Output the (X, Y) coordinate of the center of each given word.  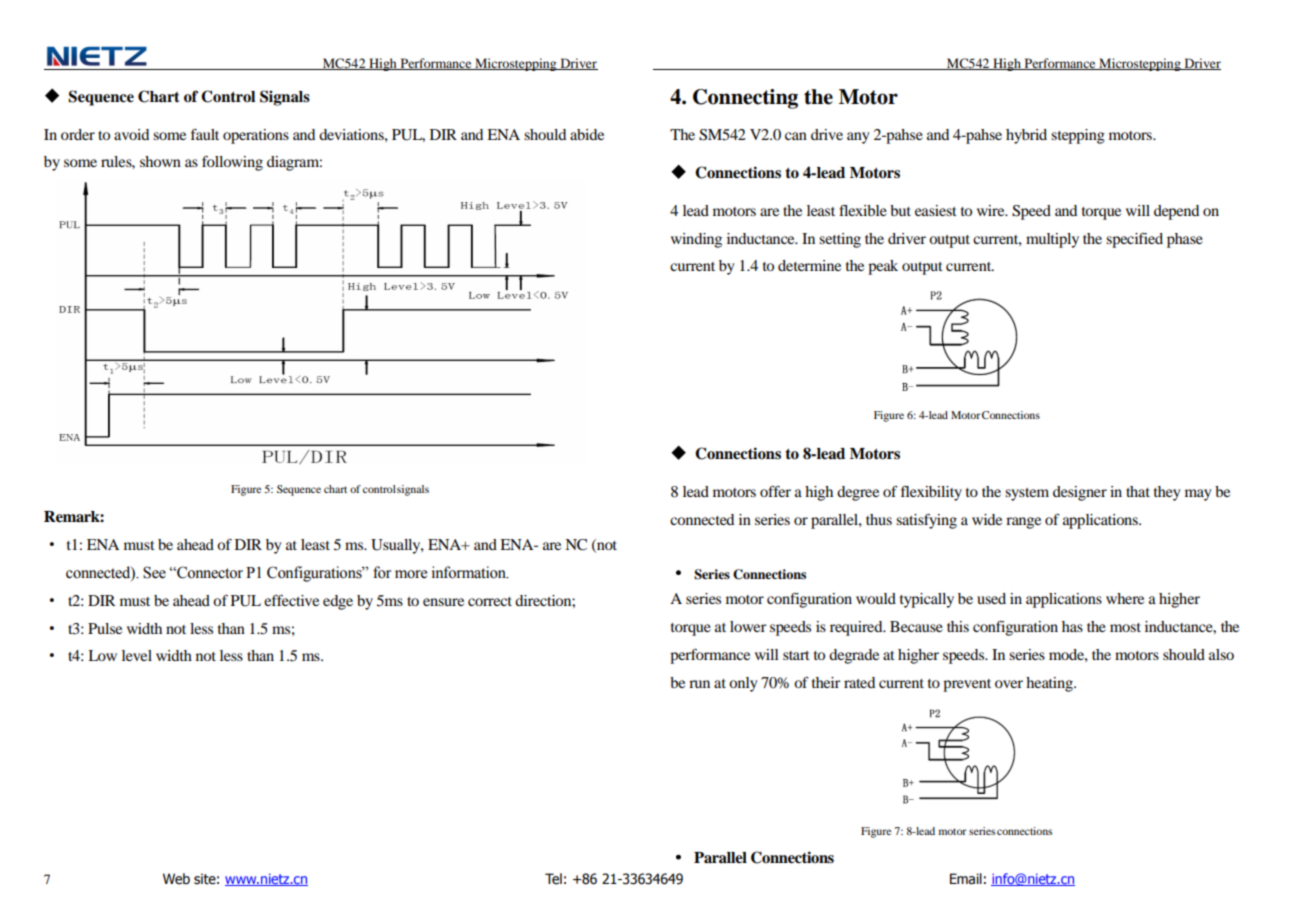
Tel (553, 879)
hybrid (1026, 136)
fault (205, 134)
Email (966, 879)
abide (587, 134)
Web (176, 879)
